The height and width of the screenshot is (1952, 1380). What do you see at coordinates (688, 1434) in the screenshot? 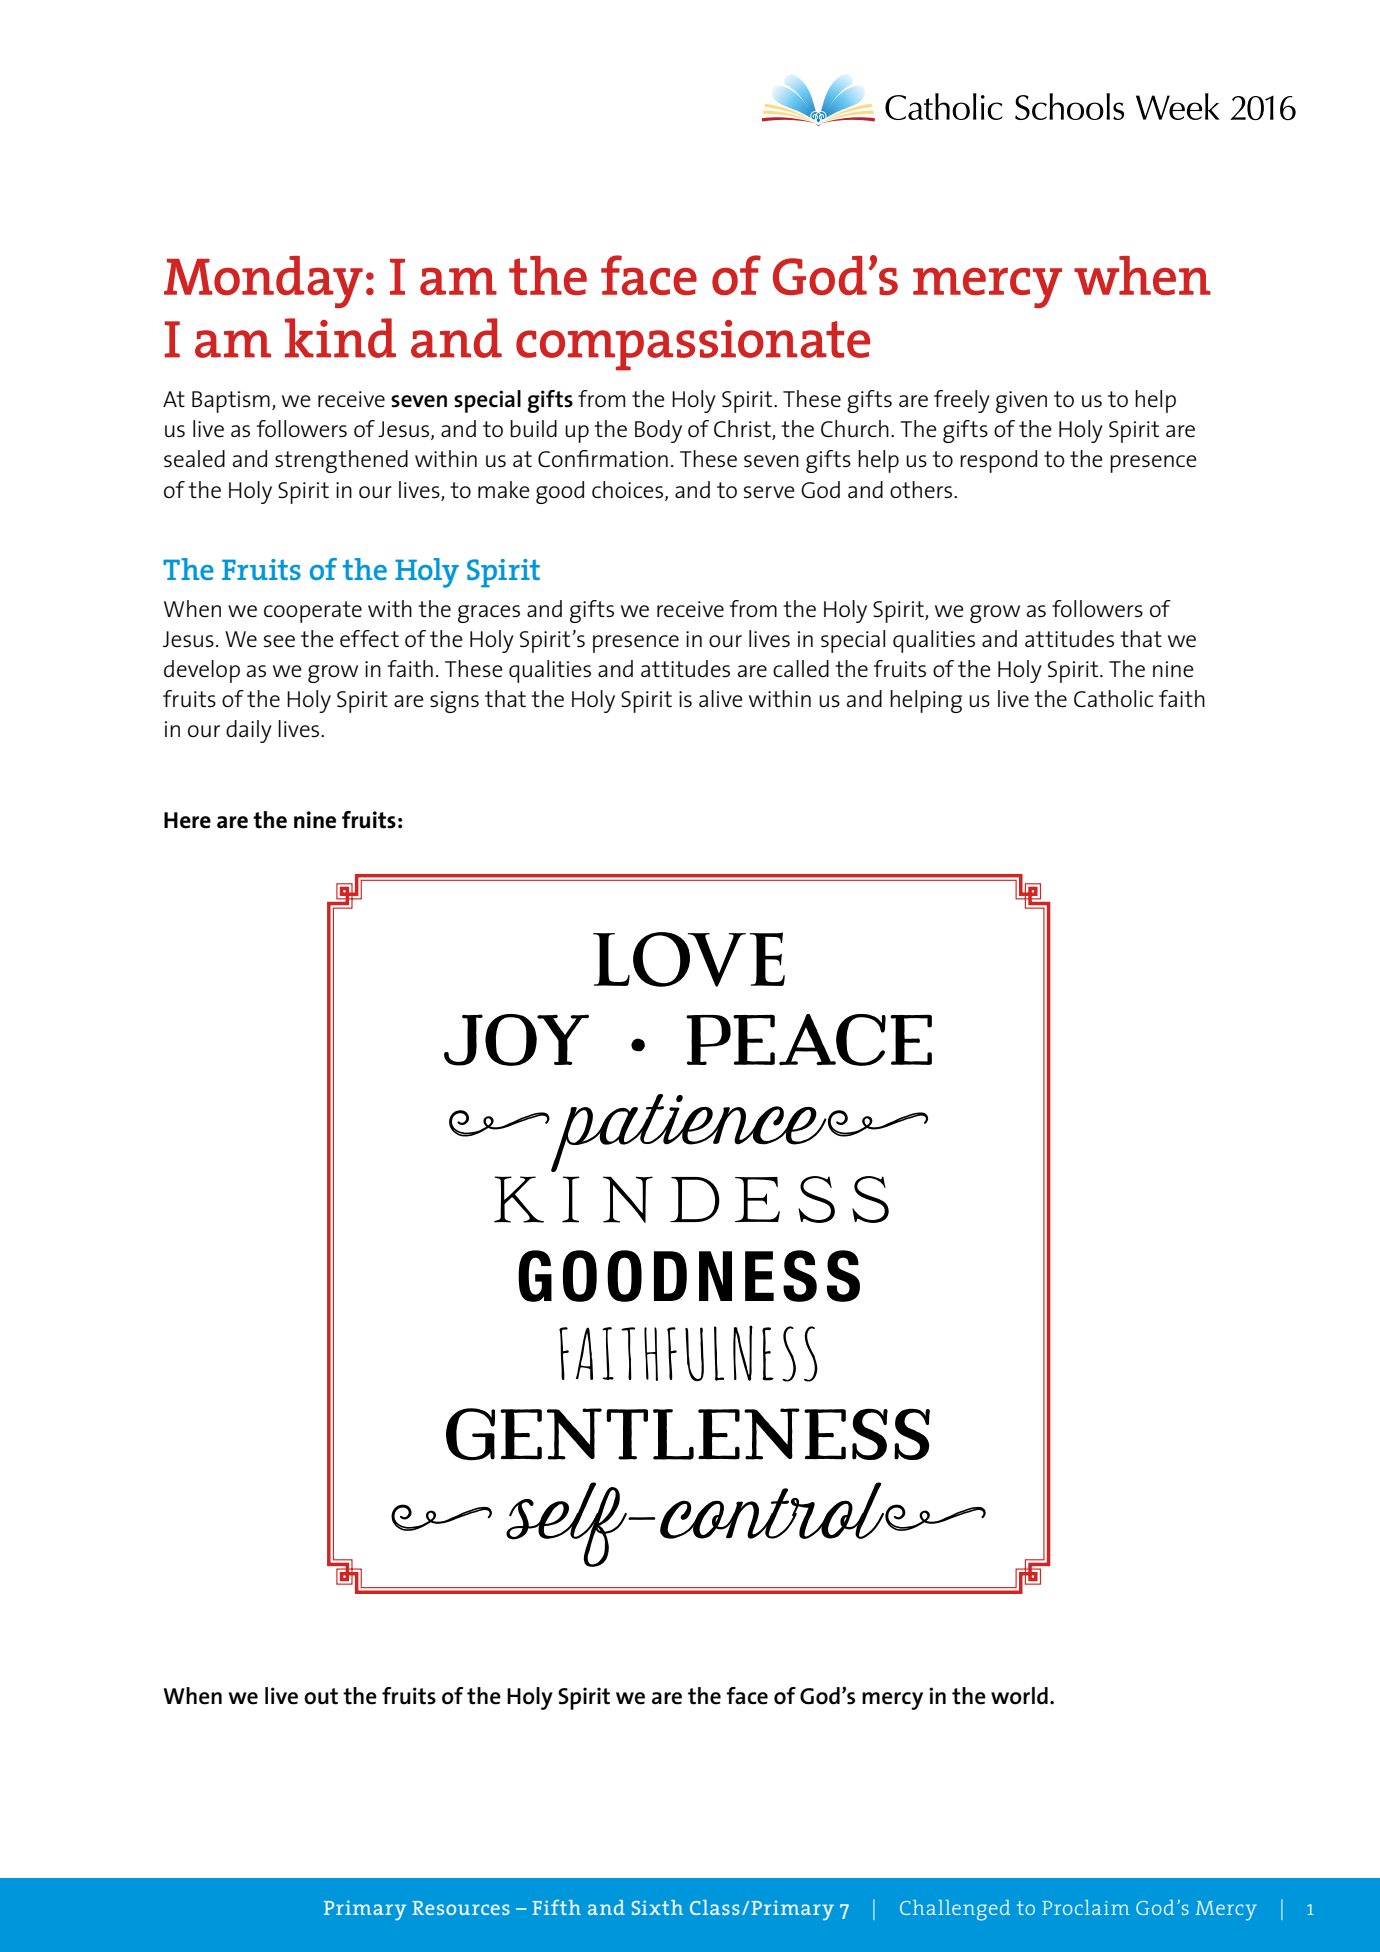
I see `Gentleness` at bounding box center [688, 1434].
